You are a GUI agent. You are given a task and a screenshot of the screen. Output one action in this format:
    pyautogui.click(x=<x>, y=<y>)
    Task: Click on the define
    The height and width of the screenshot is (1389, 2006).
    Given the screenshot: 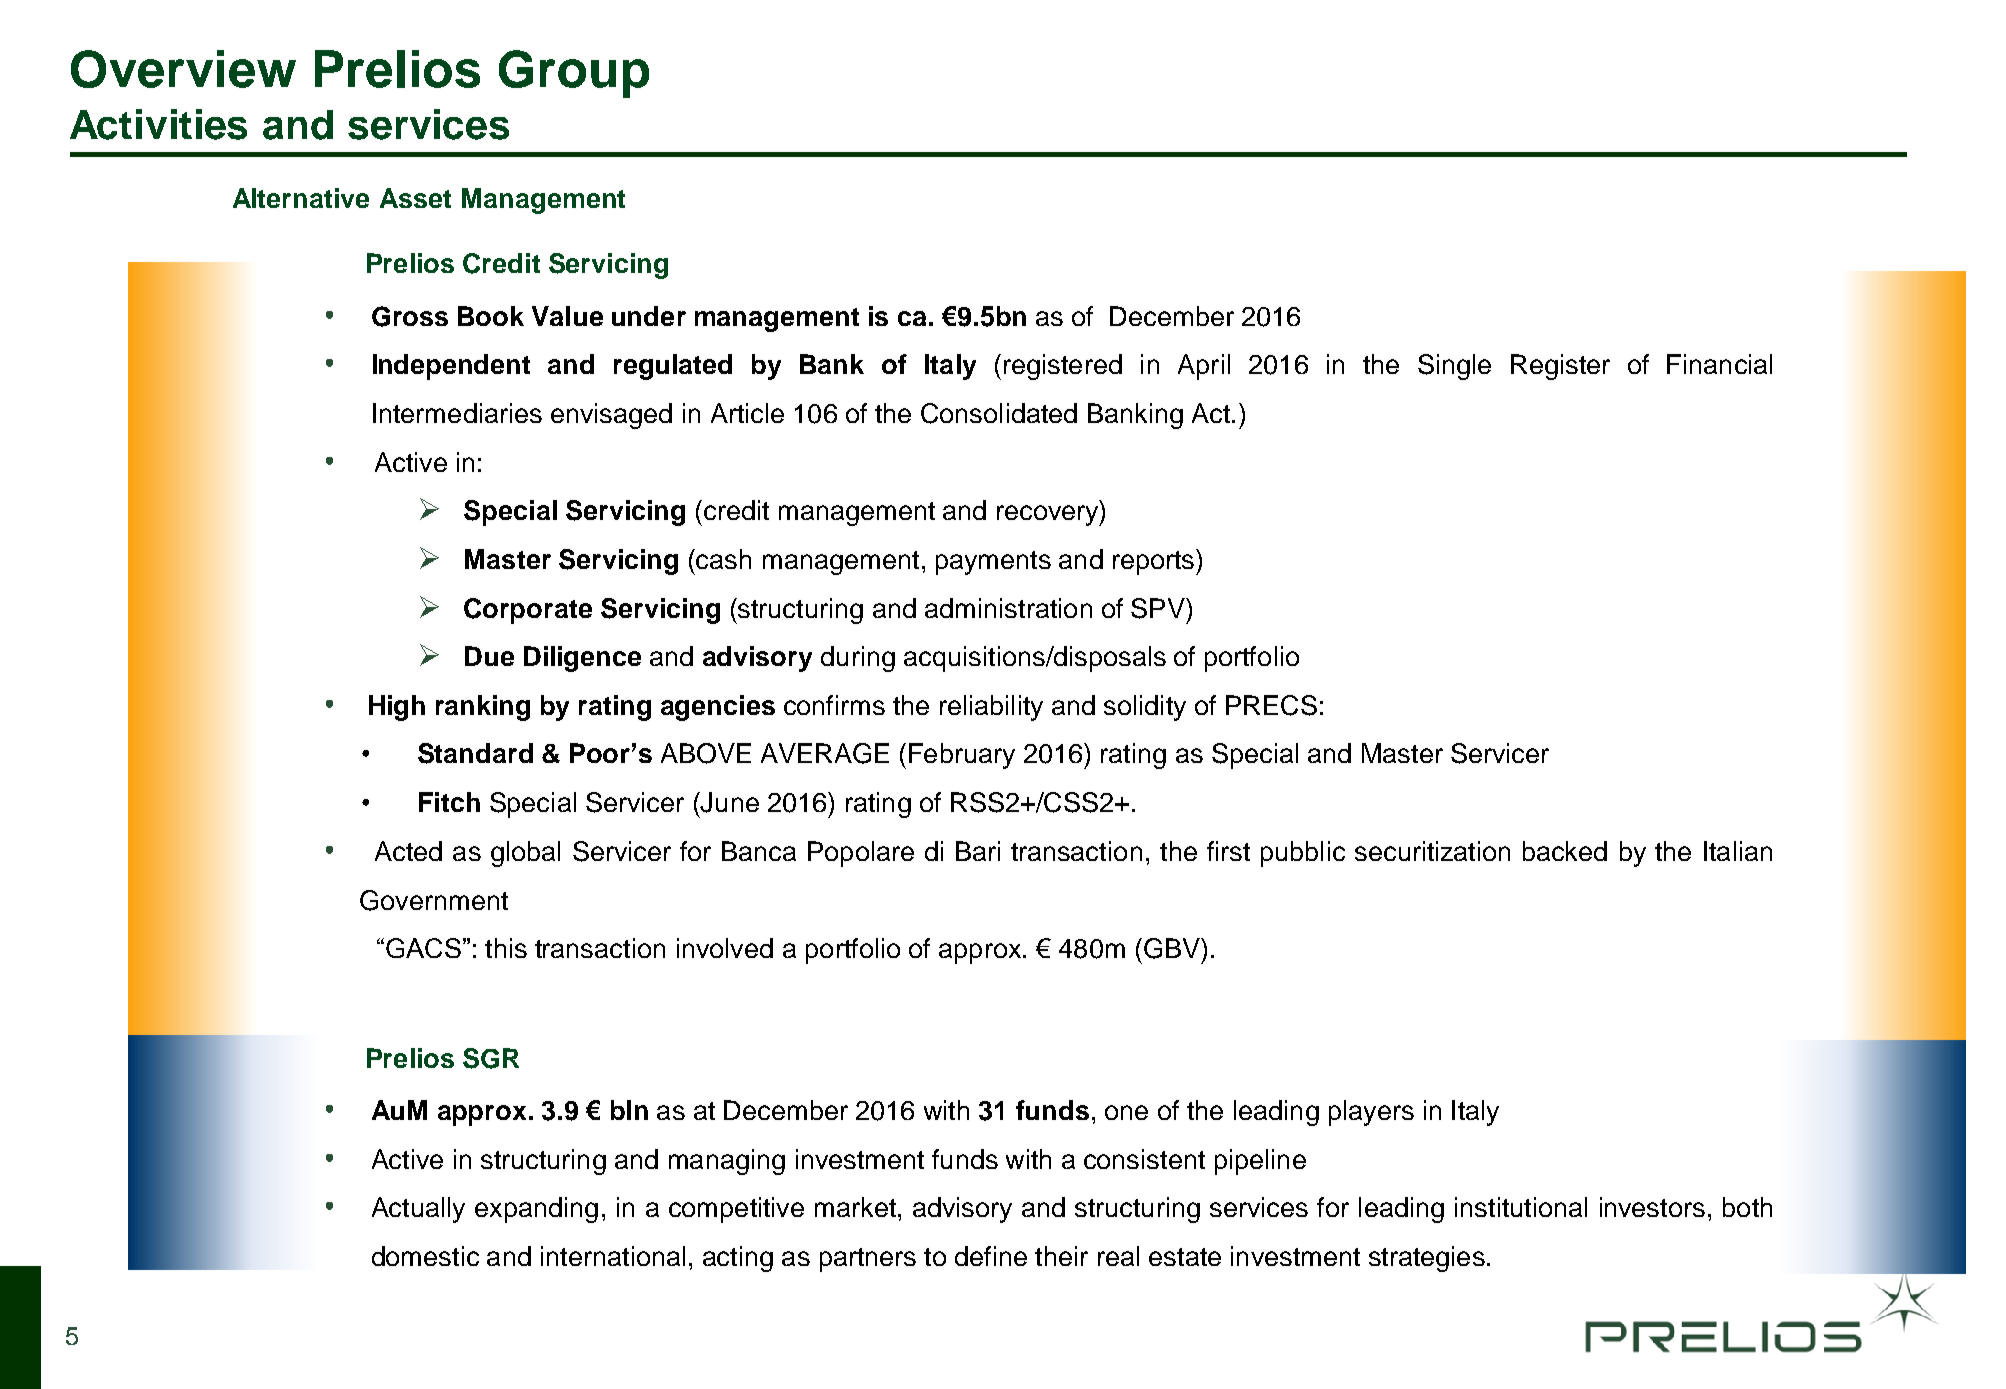 What is the action you would take?
    pyautogui.click(x=991, y=1256)
